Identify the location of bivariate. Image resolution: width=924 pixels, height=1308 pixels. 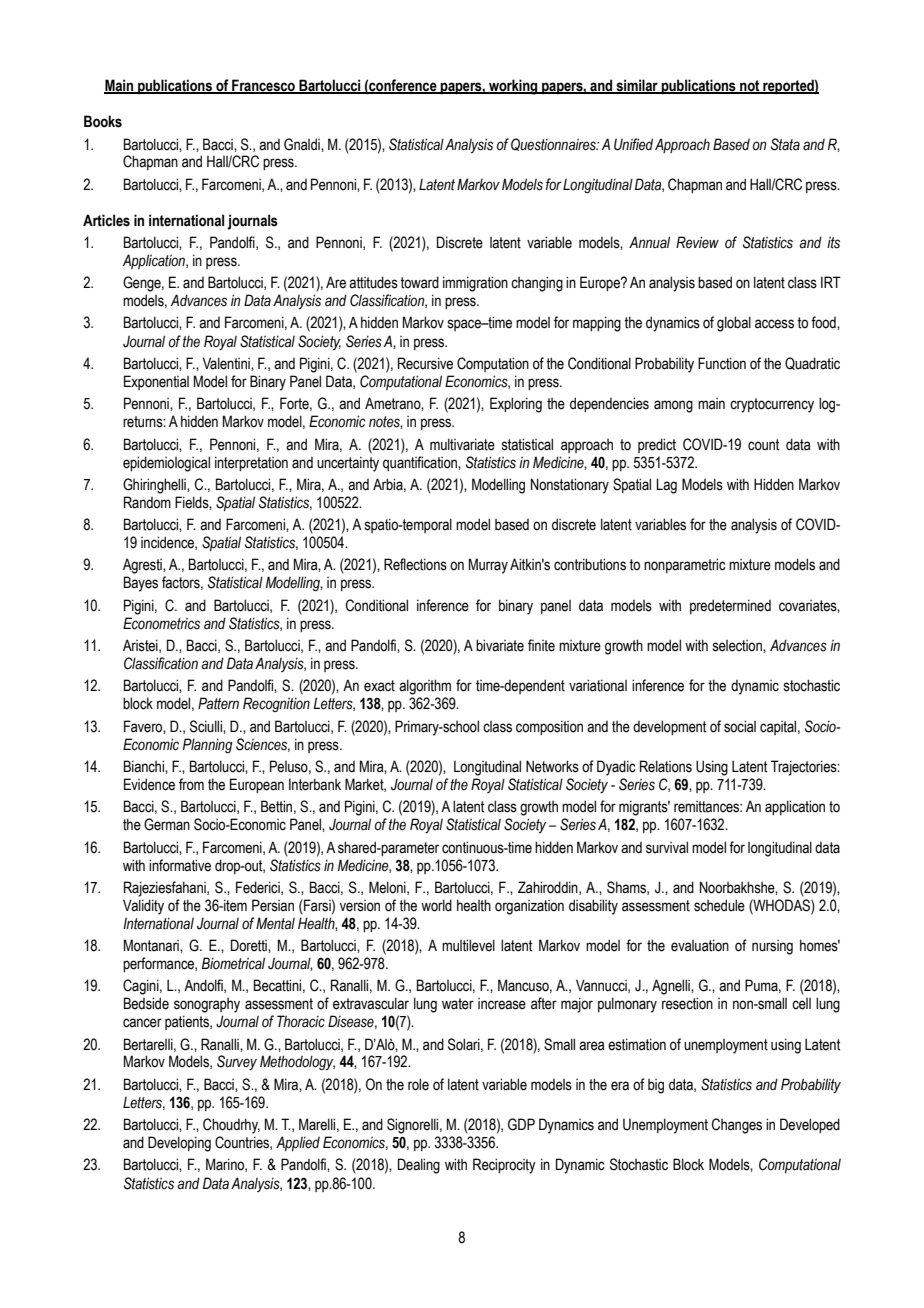
(500, 645).
